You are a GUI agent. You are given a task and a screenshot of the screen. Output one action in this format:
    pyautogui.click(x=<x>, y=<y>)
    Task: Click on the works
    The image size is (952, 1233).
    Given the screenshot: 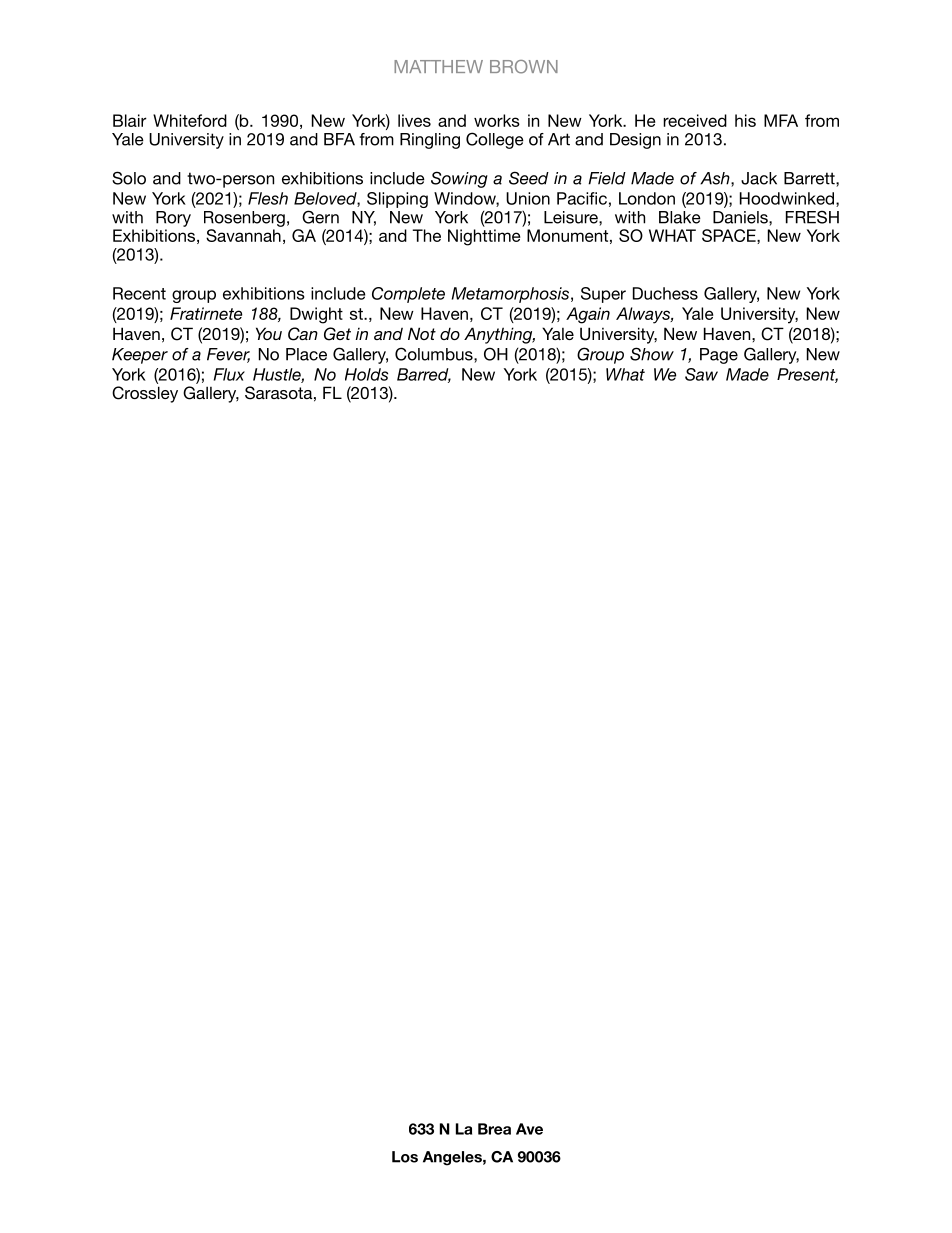 What is the action you would take?
    pyautogui.click(x=497, y=120)
